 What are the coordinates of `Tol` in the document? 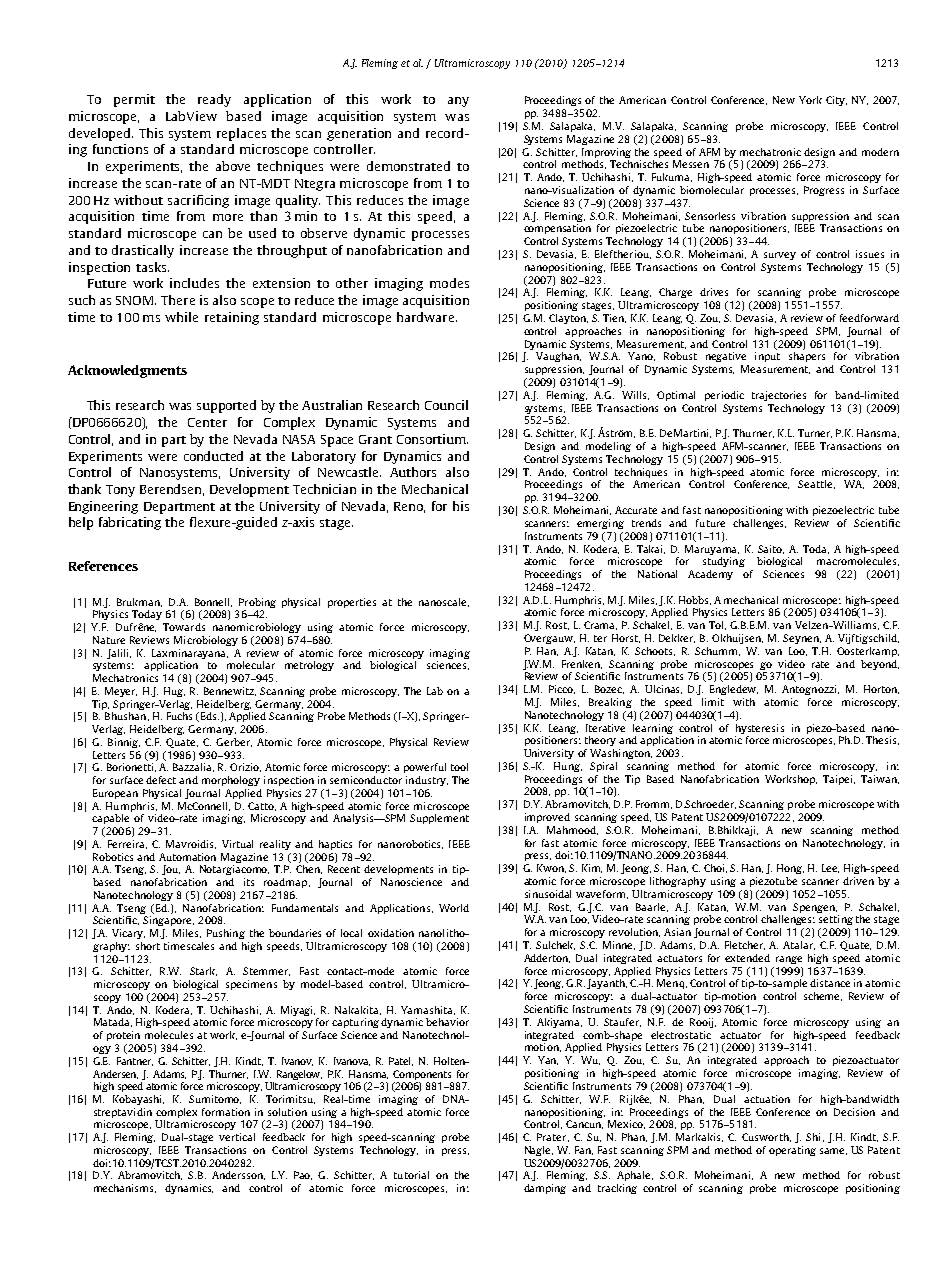 It's located at (717, 625).
